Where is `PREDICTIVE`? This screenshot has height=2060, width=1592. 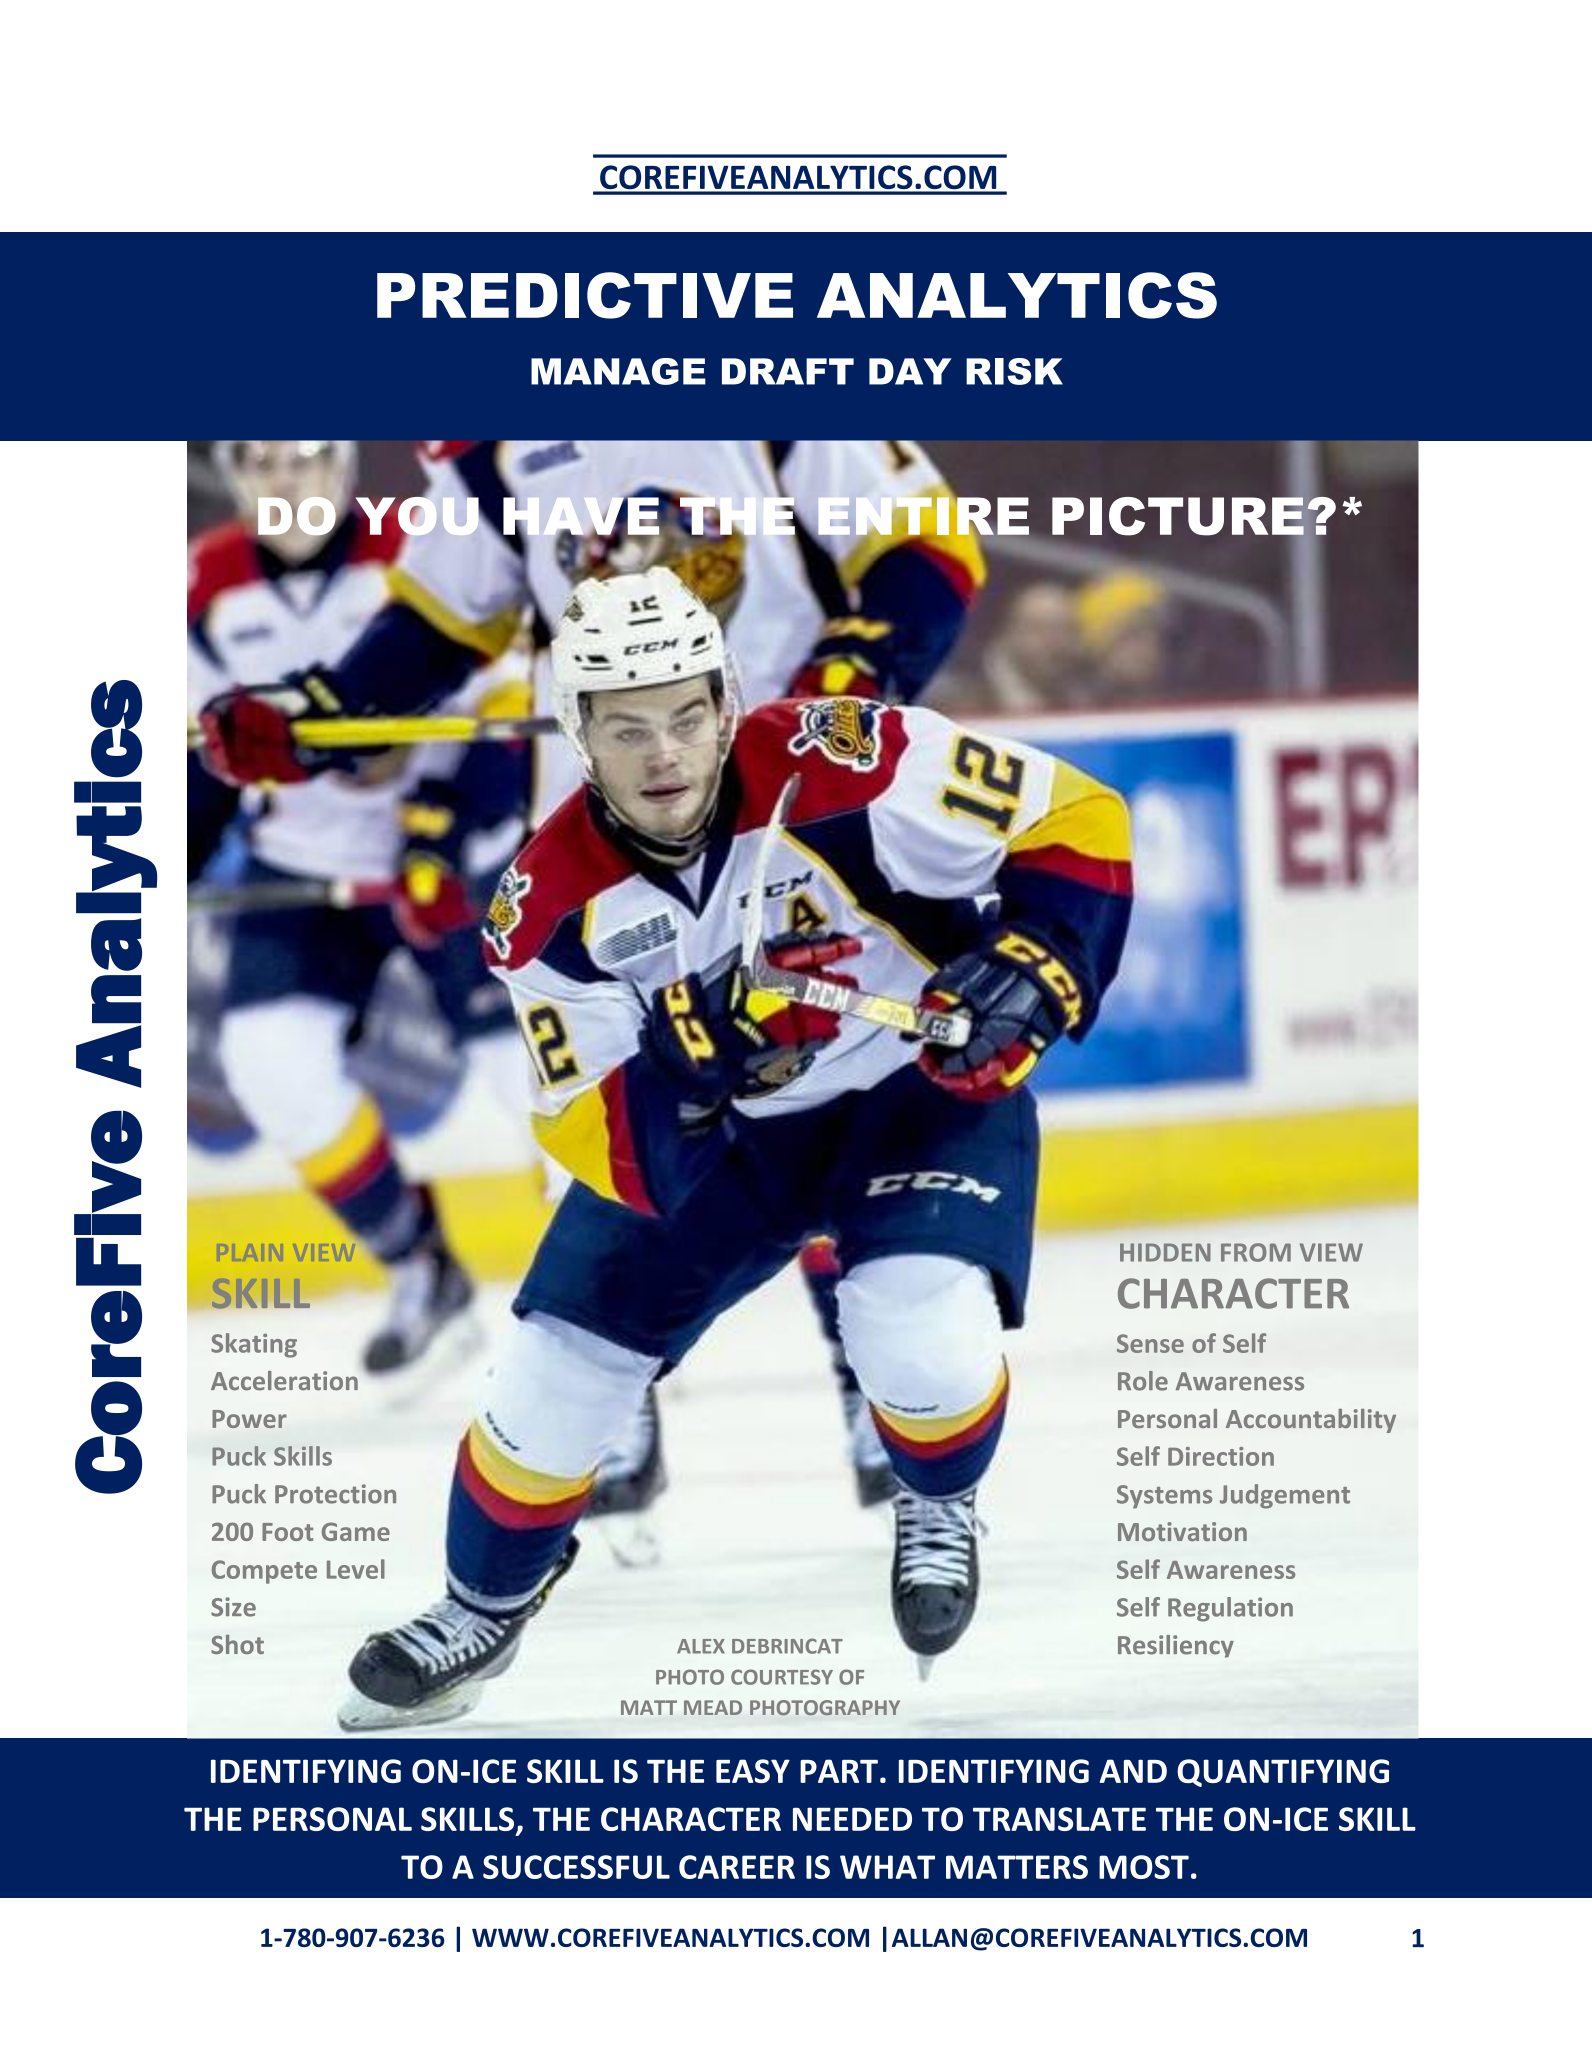 PREDICTIVE is located at coordinates (585, 295).
